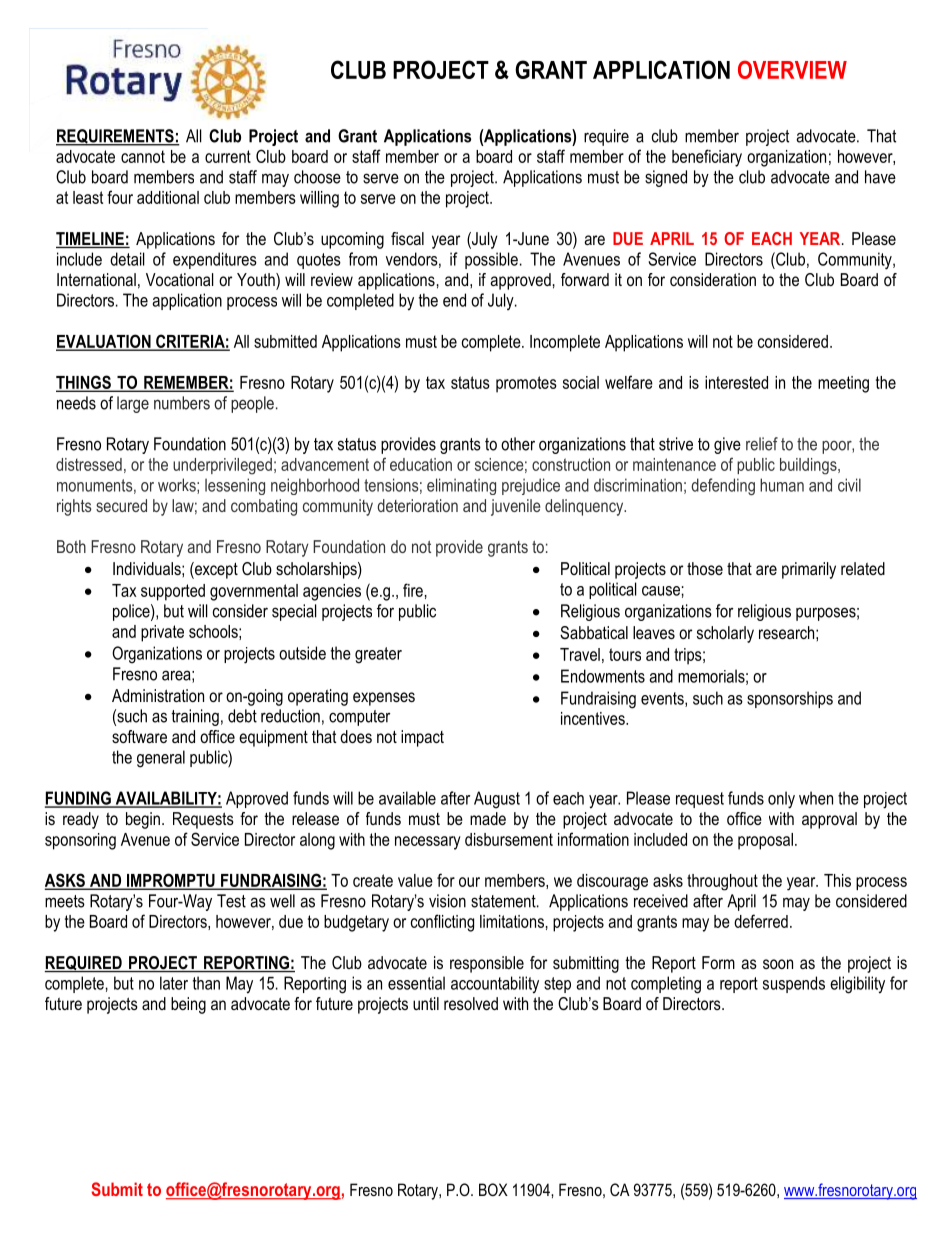 The image size is (952, 1233). Describe the element at coordinates (518, 444) in the screenshot. I see `other` at that location.
